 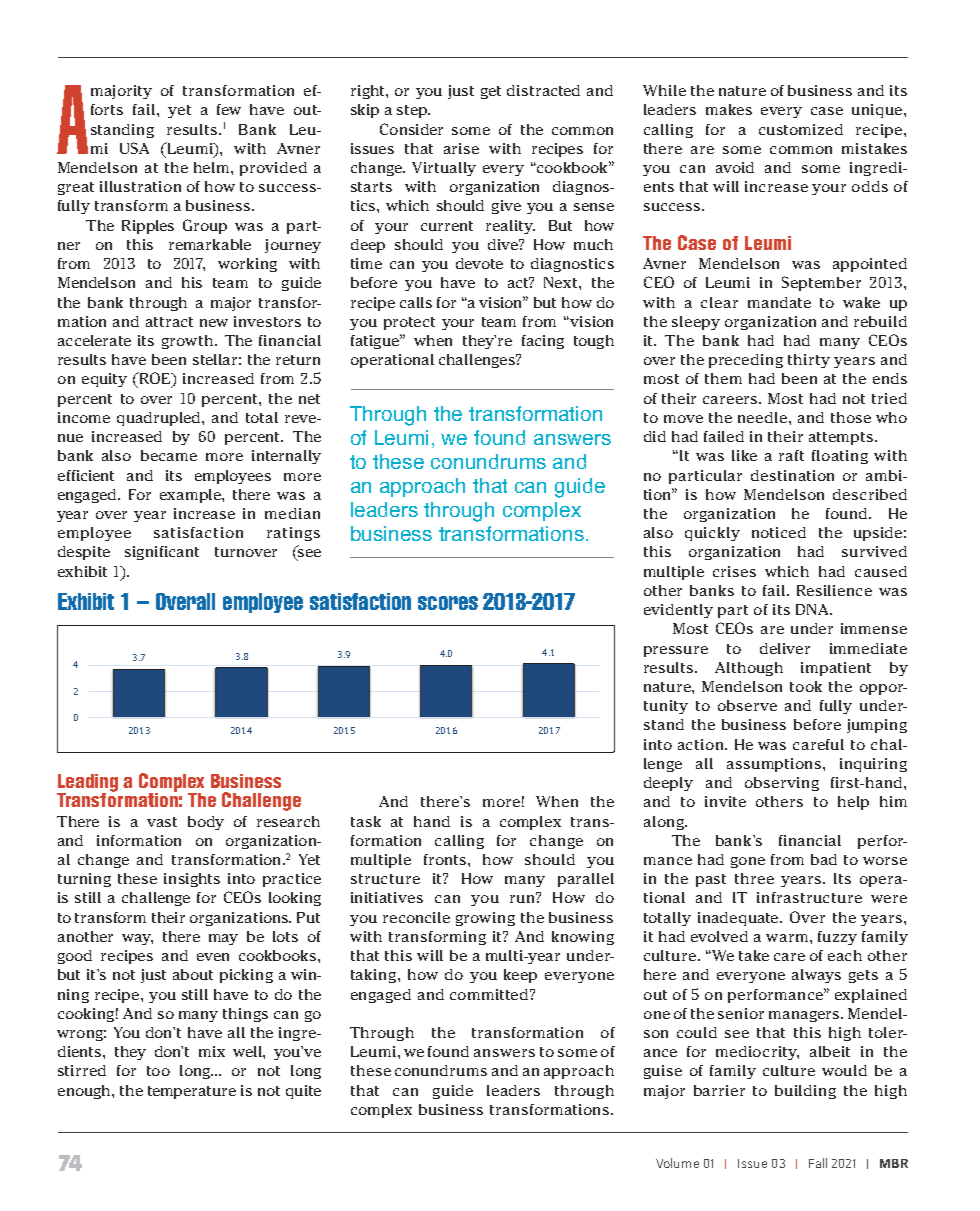 I want to click on customized, so click(x=801, y=129).
